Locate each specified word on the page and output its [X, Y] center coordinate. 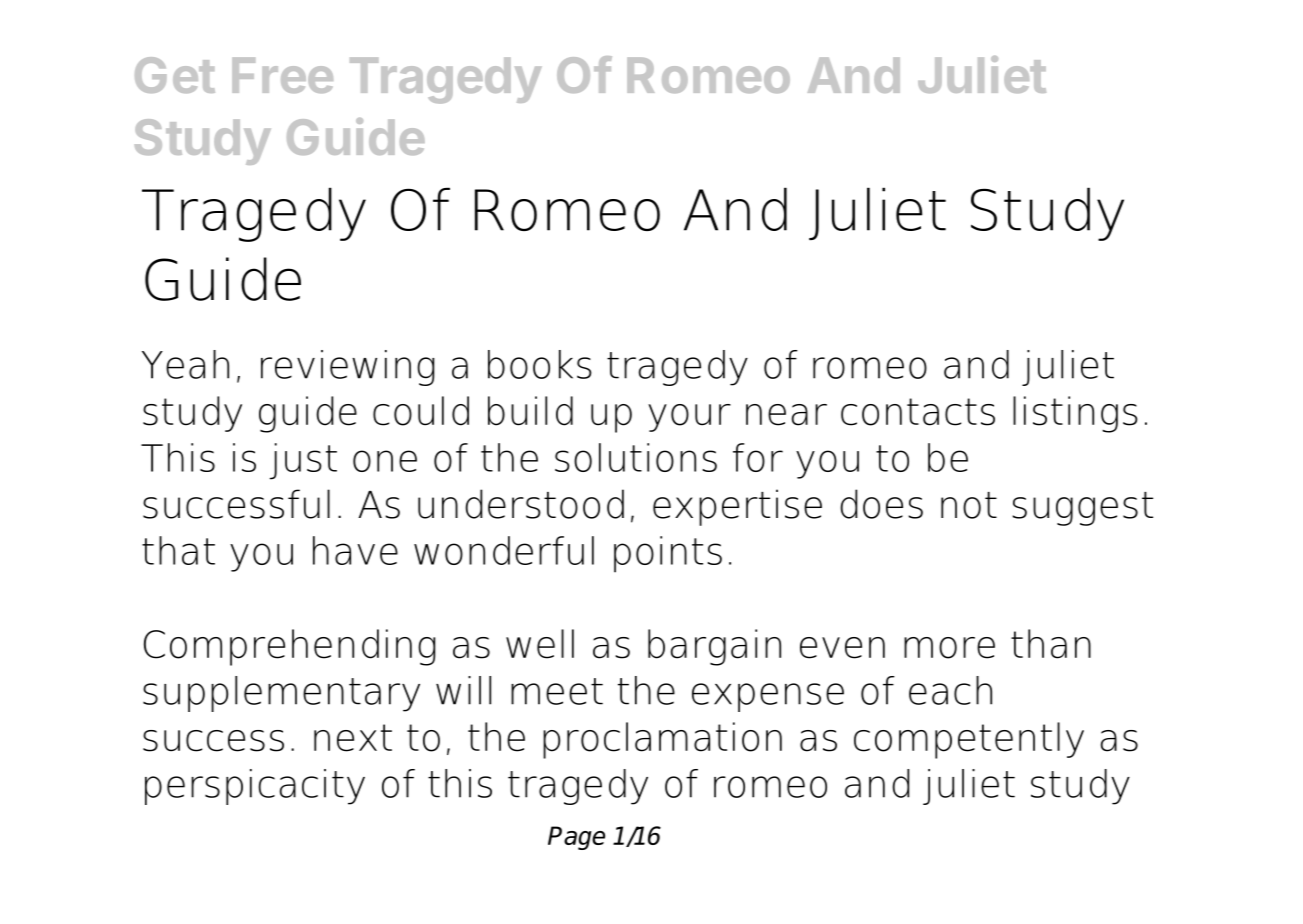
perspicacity [255, 787]
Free [282, 75]
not [969, 505]
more [949, 648]
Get [175, 75]
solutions [636, 457]
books [540, 364]
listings [1075, 414]
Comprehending [289, 647]
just [303, 461]
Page [576, 838]
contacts [918, 412]
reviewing [347, 368]
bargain [714, 647]
